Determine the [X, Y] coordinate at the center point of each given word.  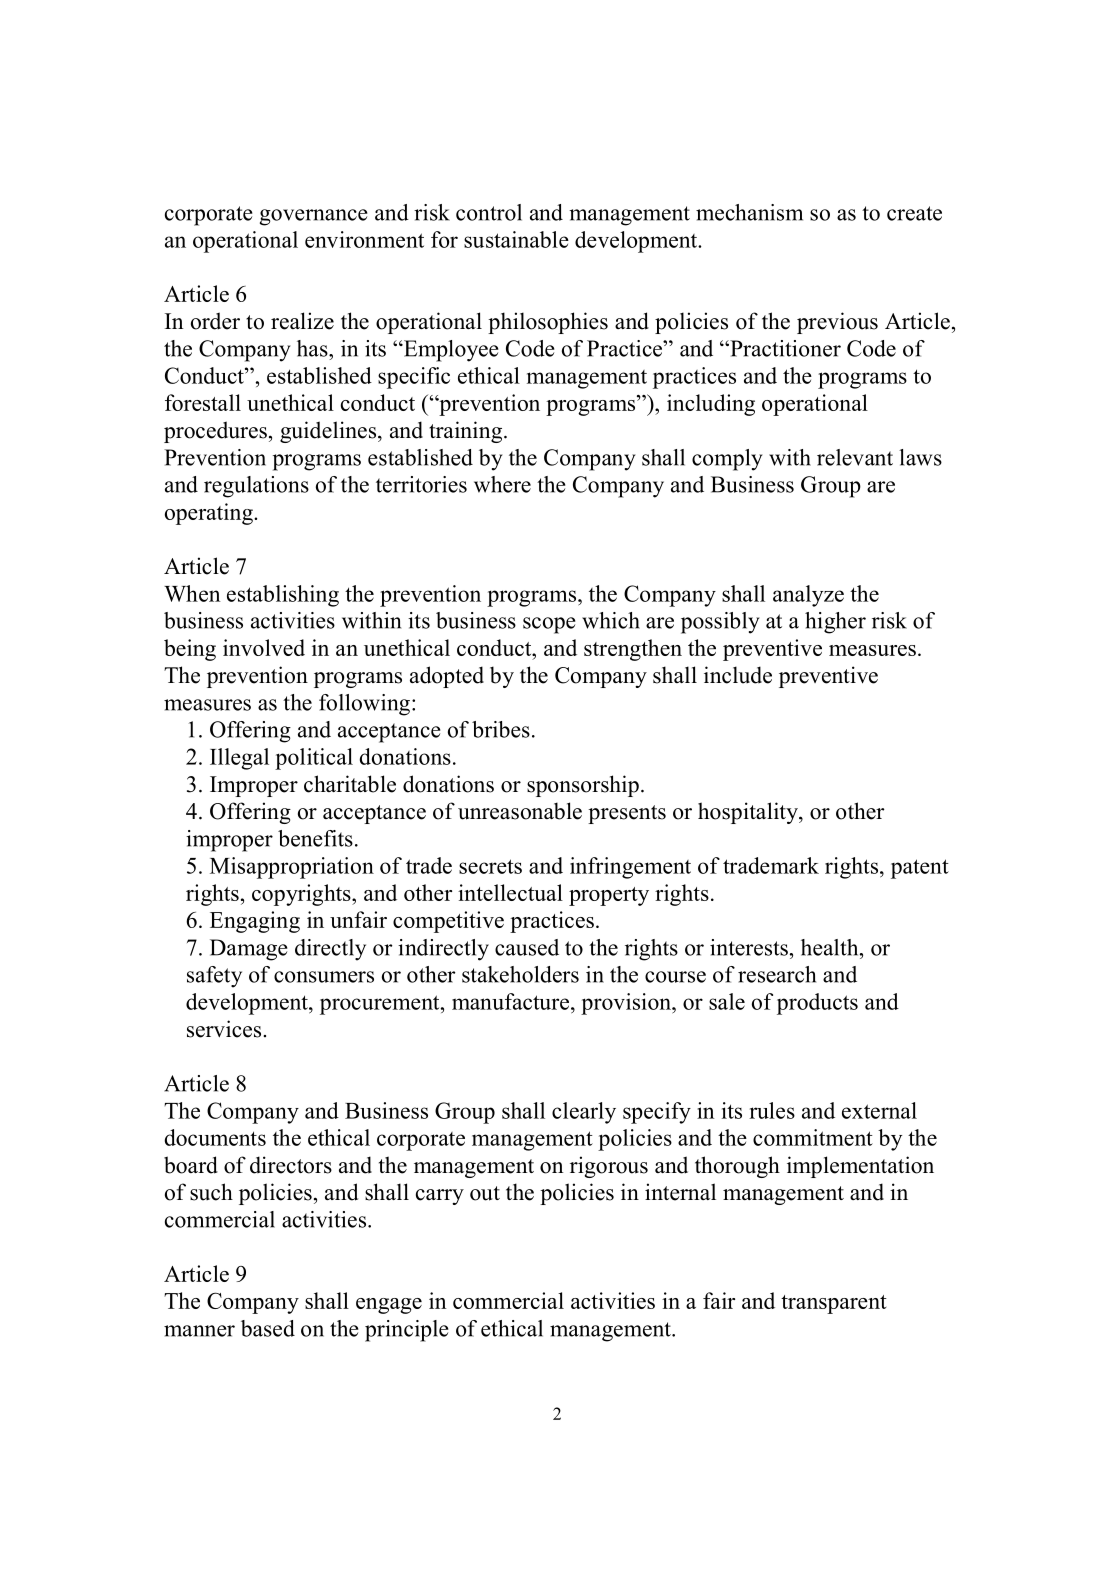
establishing [283, 596]
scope [549, 625]
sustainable [516, 239]
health [831, 947]
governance [314, 217]
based [268, 1328]
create [914, 213]
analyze [808, 596]
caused [527, 947]
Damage [249, 950]
